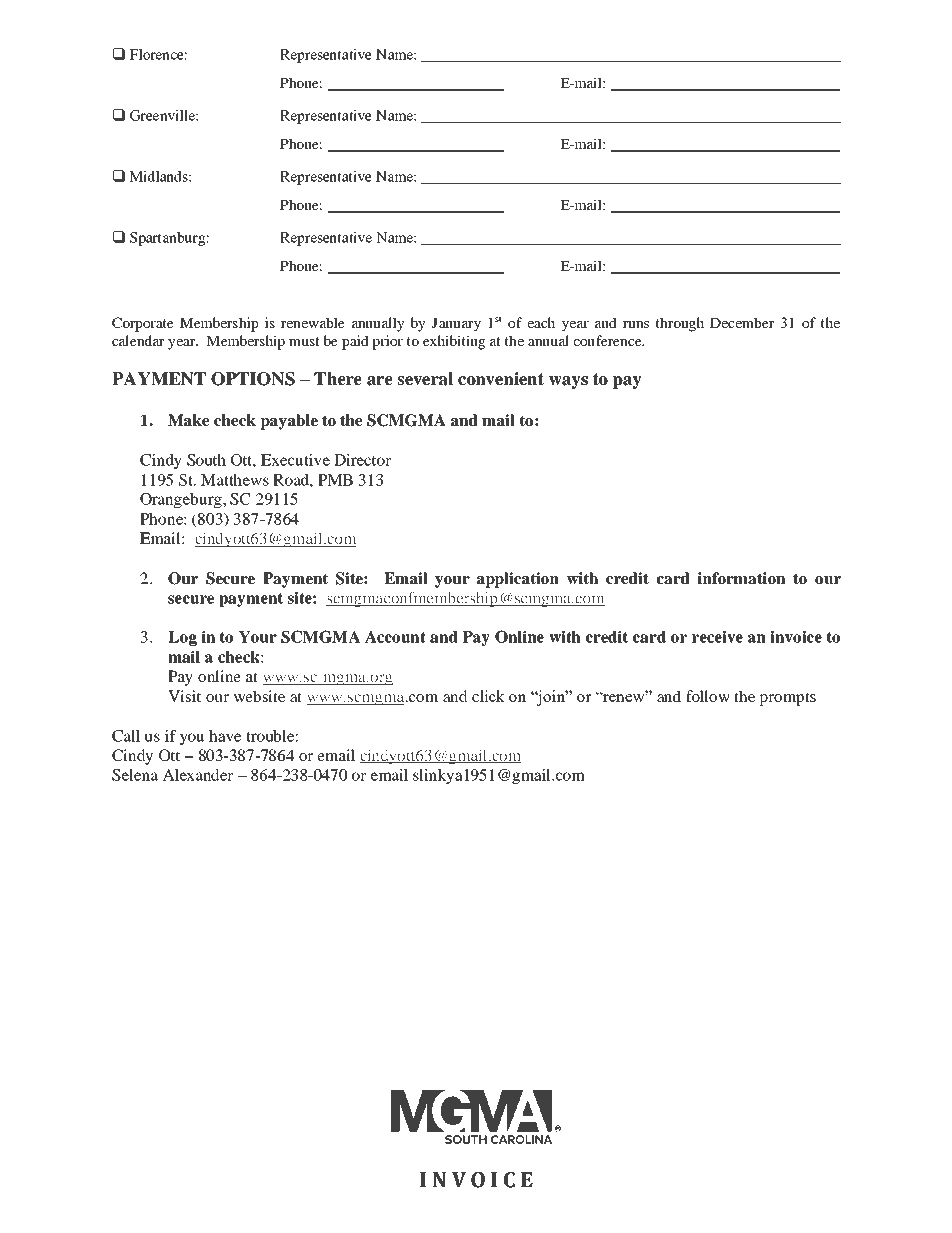 The height and width of the screenshot is (1233, 952). Describe the element at coordinates (197, 775) in the screenshot. I see `Alexander` at that location.
